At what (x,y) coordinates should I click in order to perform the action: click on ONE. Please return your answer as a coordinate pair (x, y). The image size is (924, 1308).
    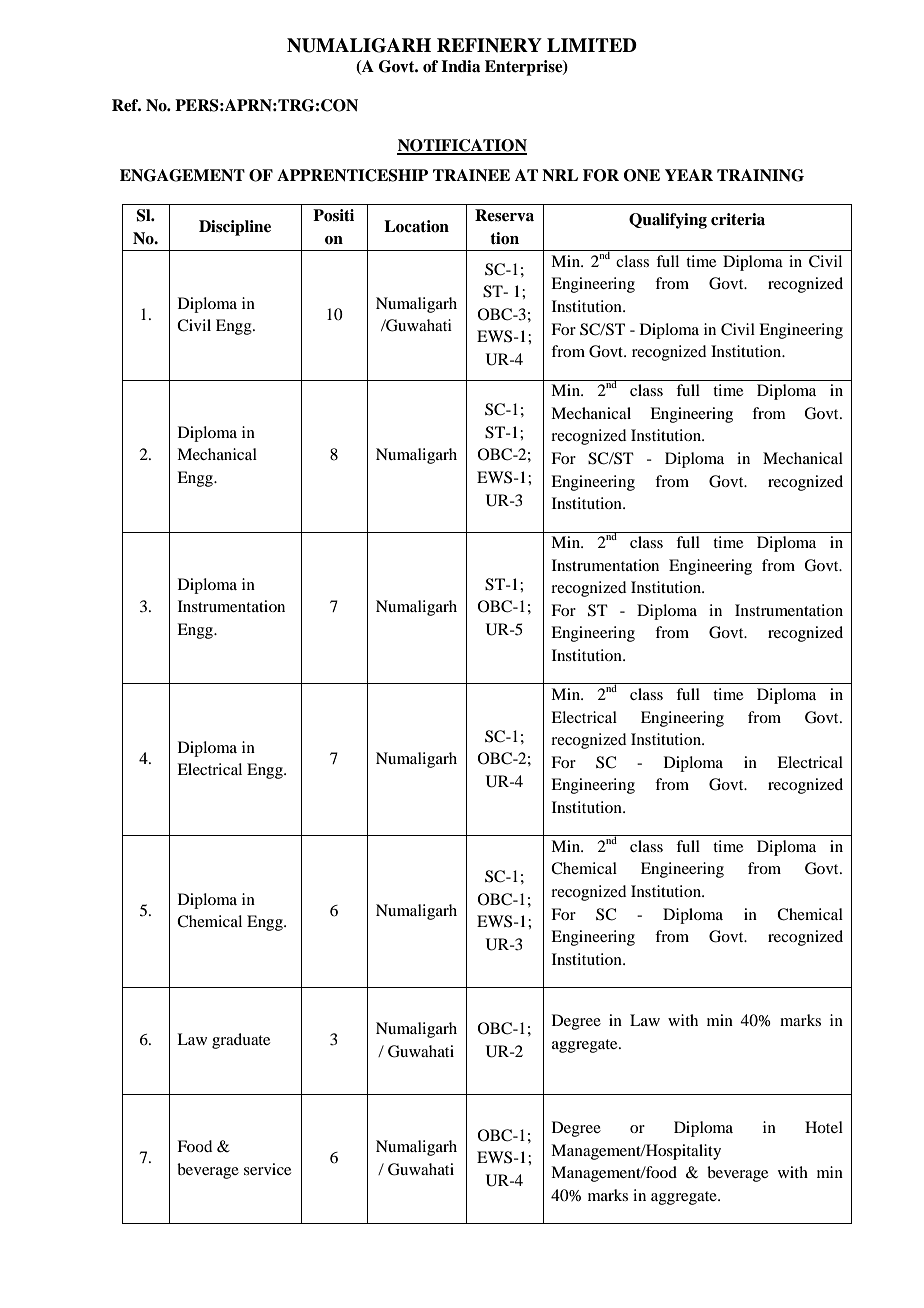
    Looking at the image, I should click on (642, 175).
